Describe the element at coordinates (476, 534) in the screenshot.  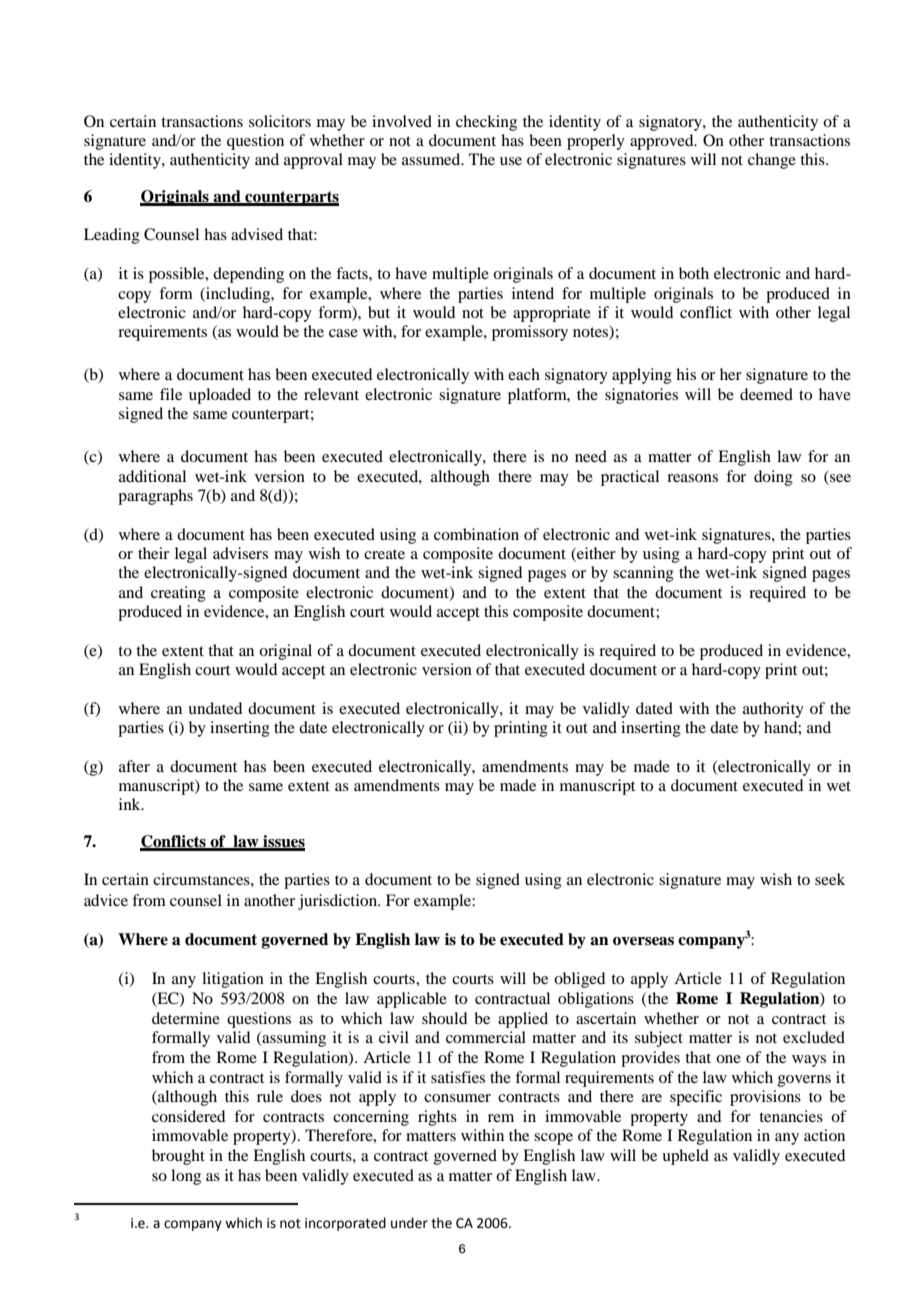
I see `combination` at that location.
